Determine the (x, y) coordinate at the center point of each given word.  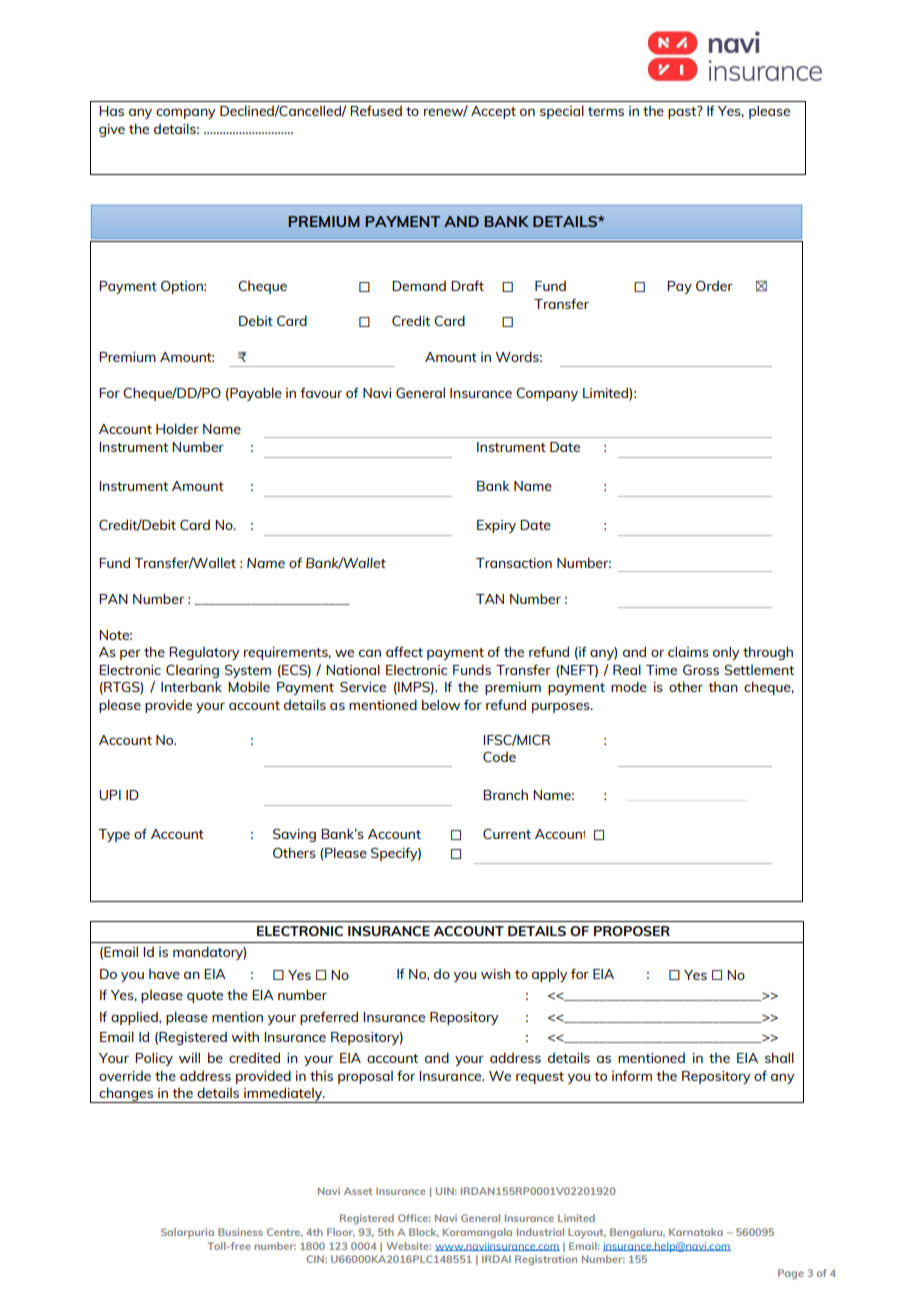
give (112, 130)
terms (606, 111)
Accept (493, 112)
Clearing (192, 671)
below (441, 704)
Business (240, 1232)
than (723, 687)
